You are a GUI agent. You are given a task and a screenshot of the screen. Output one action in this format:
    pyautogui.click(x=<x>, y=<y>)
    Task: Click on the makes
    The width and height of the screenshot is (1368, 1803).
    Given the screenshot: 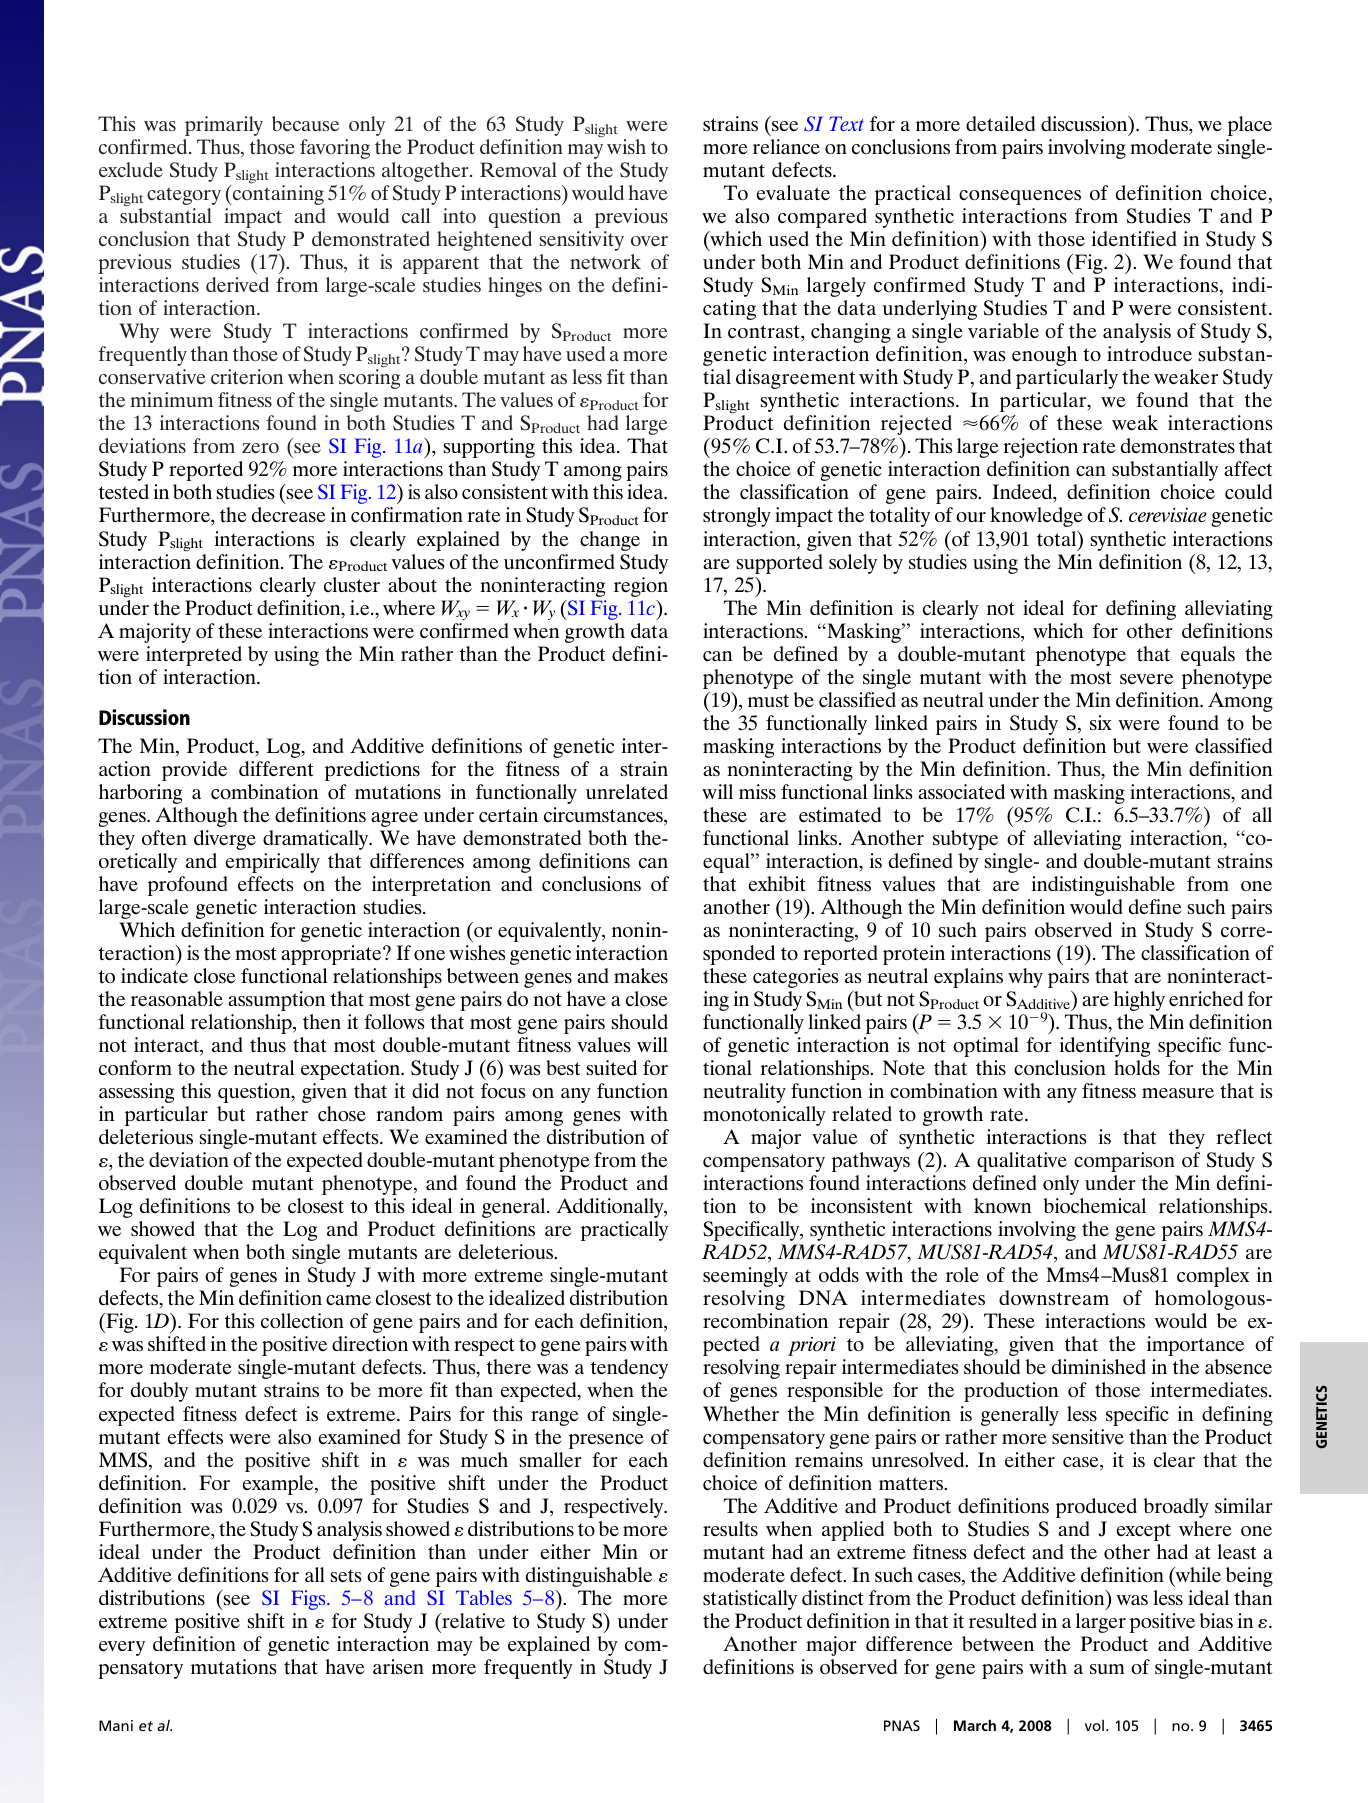 What is the action you would take?
    pyautogui.click(x=641, y=976)
